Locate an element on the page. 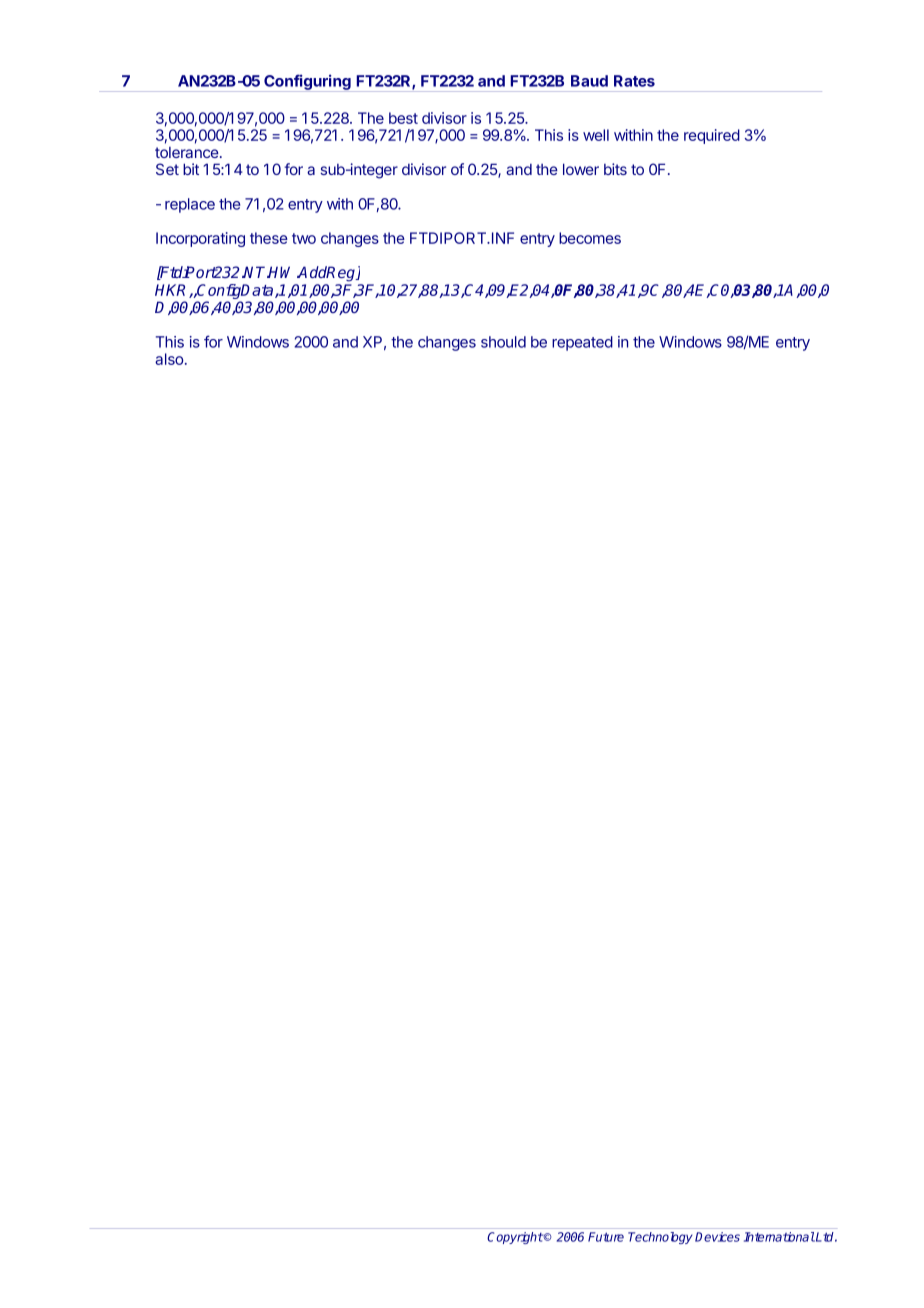 The image size is (924, 1308). repeated is located at coordinates (582, 343).
